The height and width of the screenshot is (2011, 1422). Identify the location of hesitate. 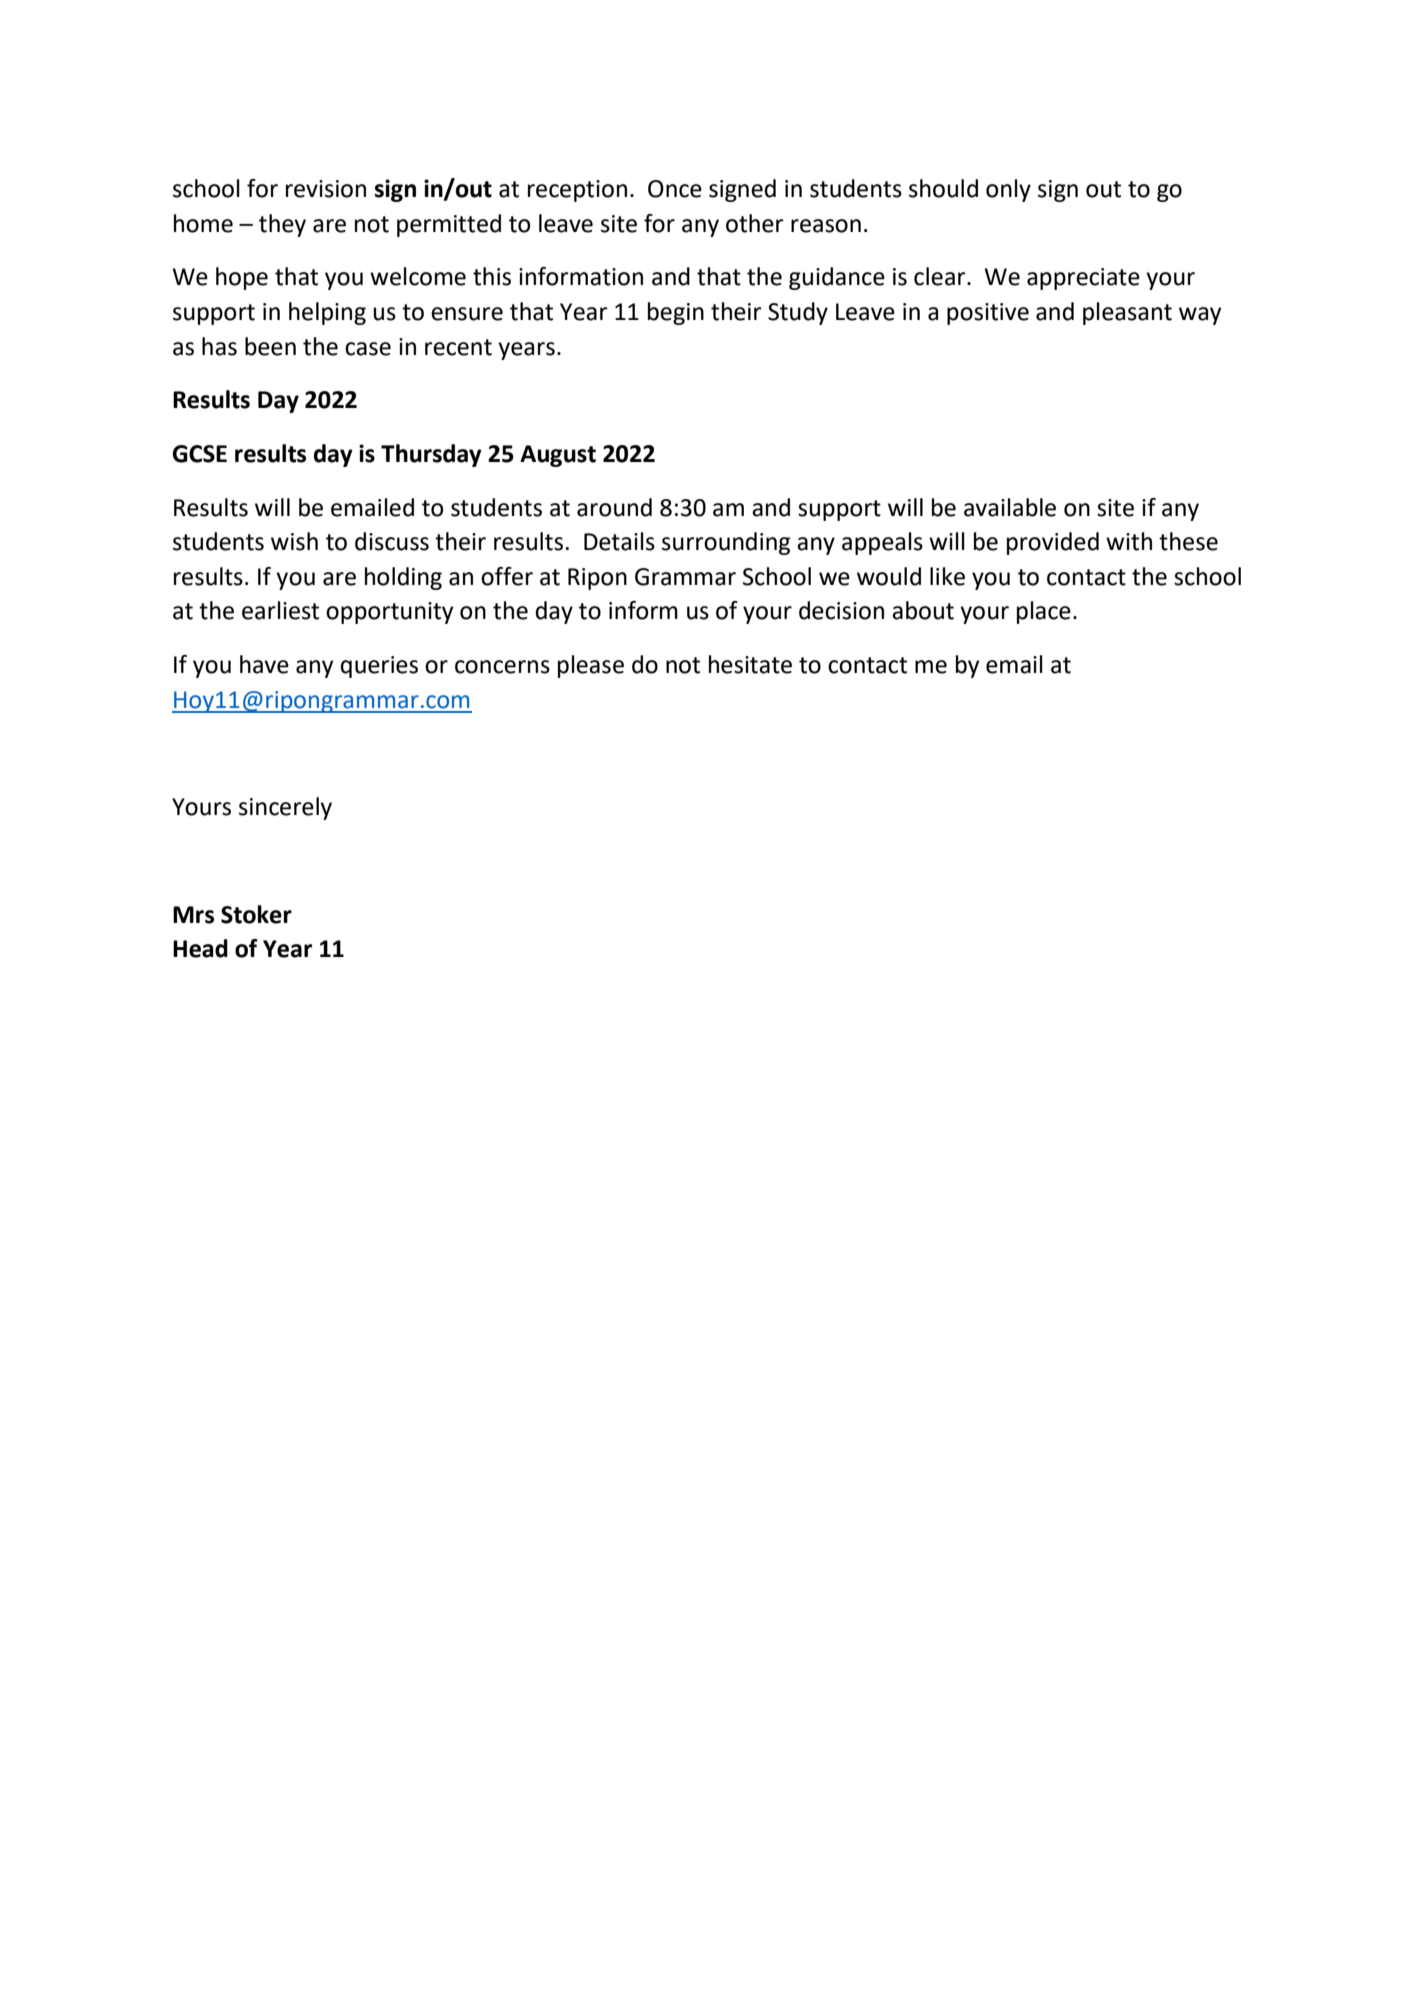
(750, 664).
